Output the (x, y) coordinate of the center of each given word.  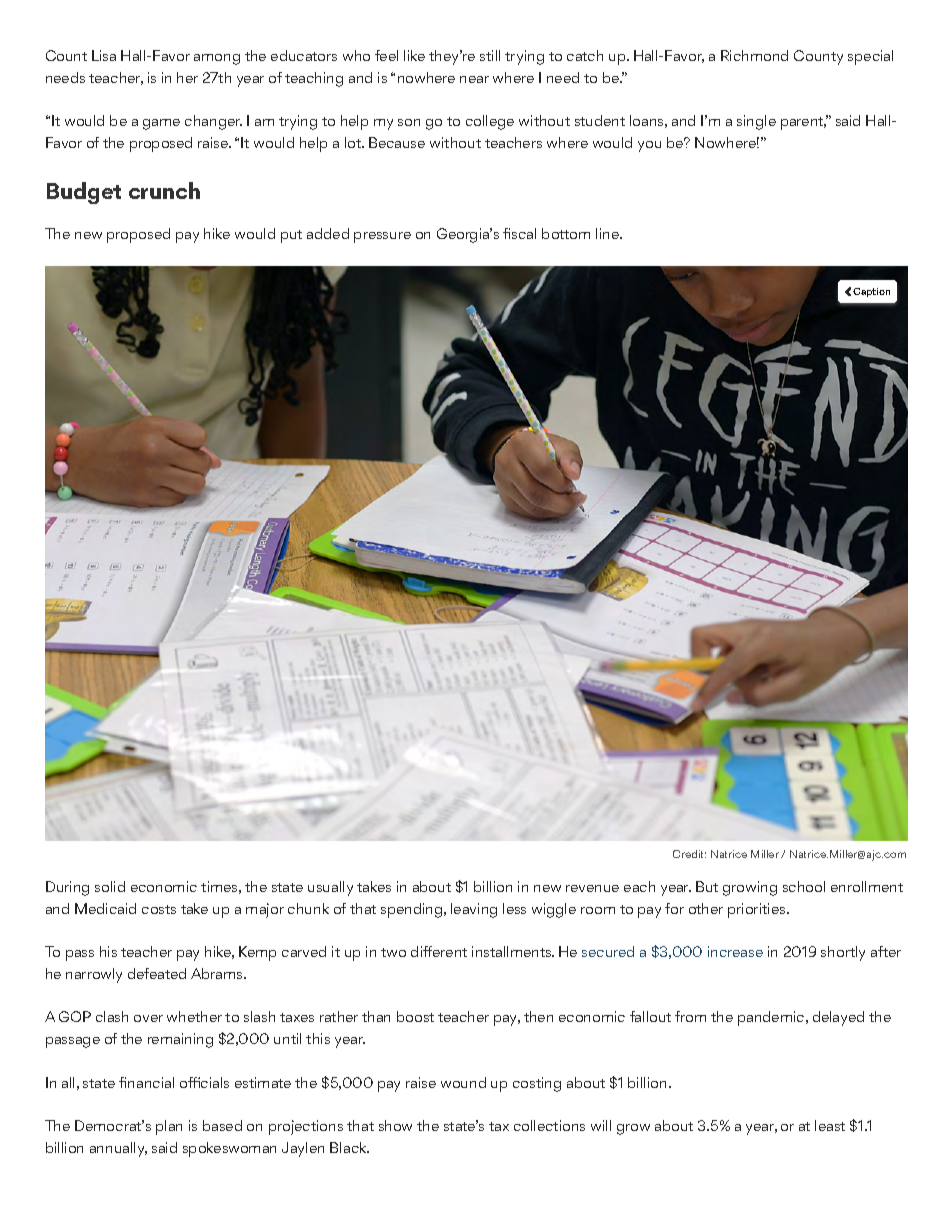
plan (169, 1127)
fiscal (519, 233)
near (474, 79)
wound (463, 1082)
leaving (474, 910)
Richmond (754, 55)
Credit (689, 854)
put (291, 236)
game (161, 124)
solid (110, 886)
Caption (871, 292)
